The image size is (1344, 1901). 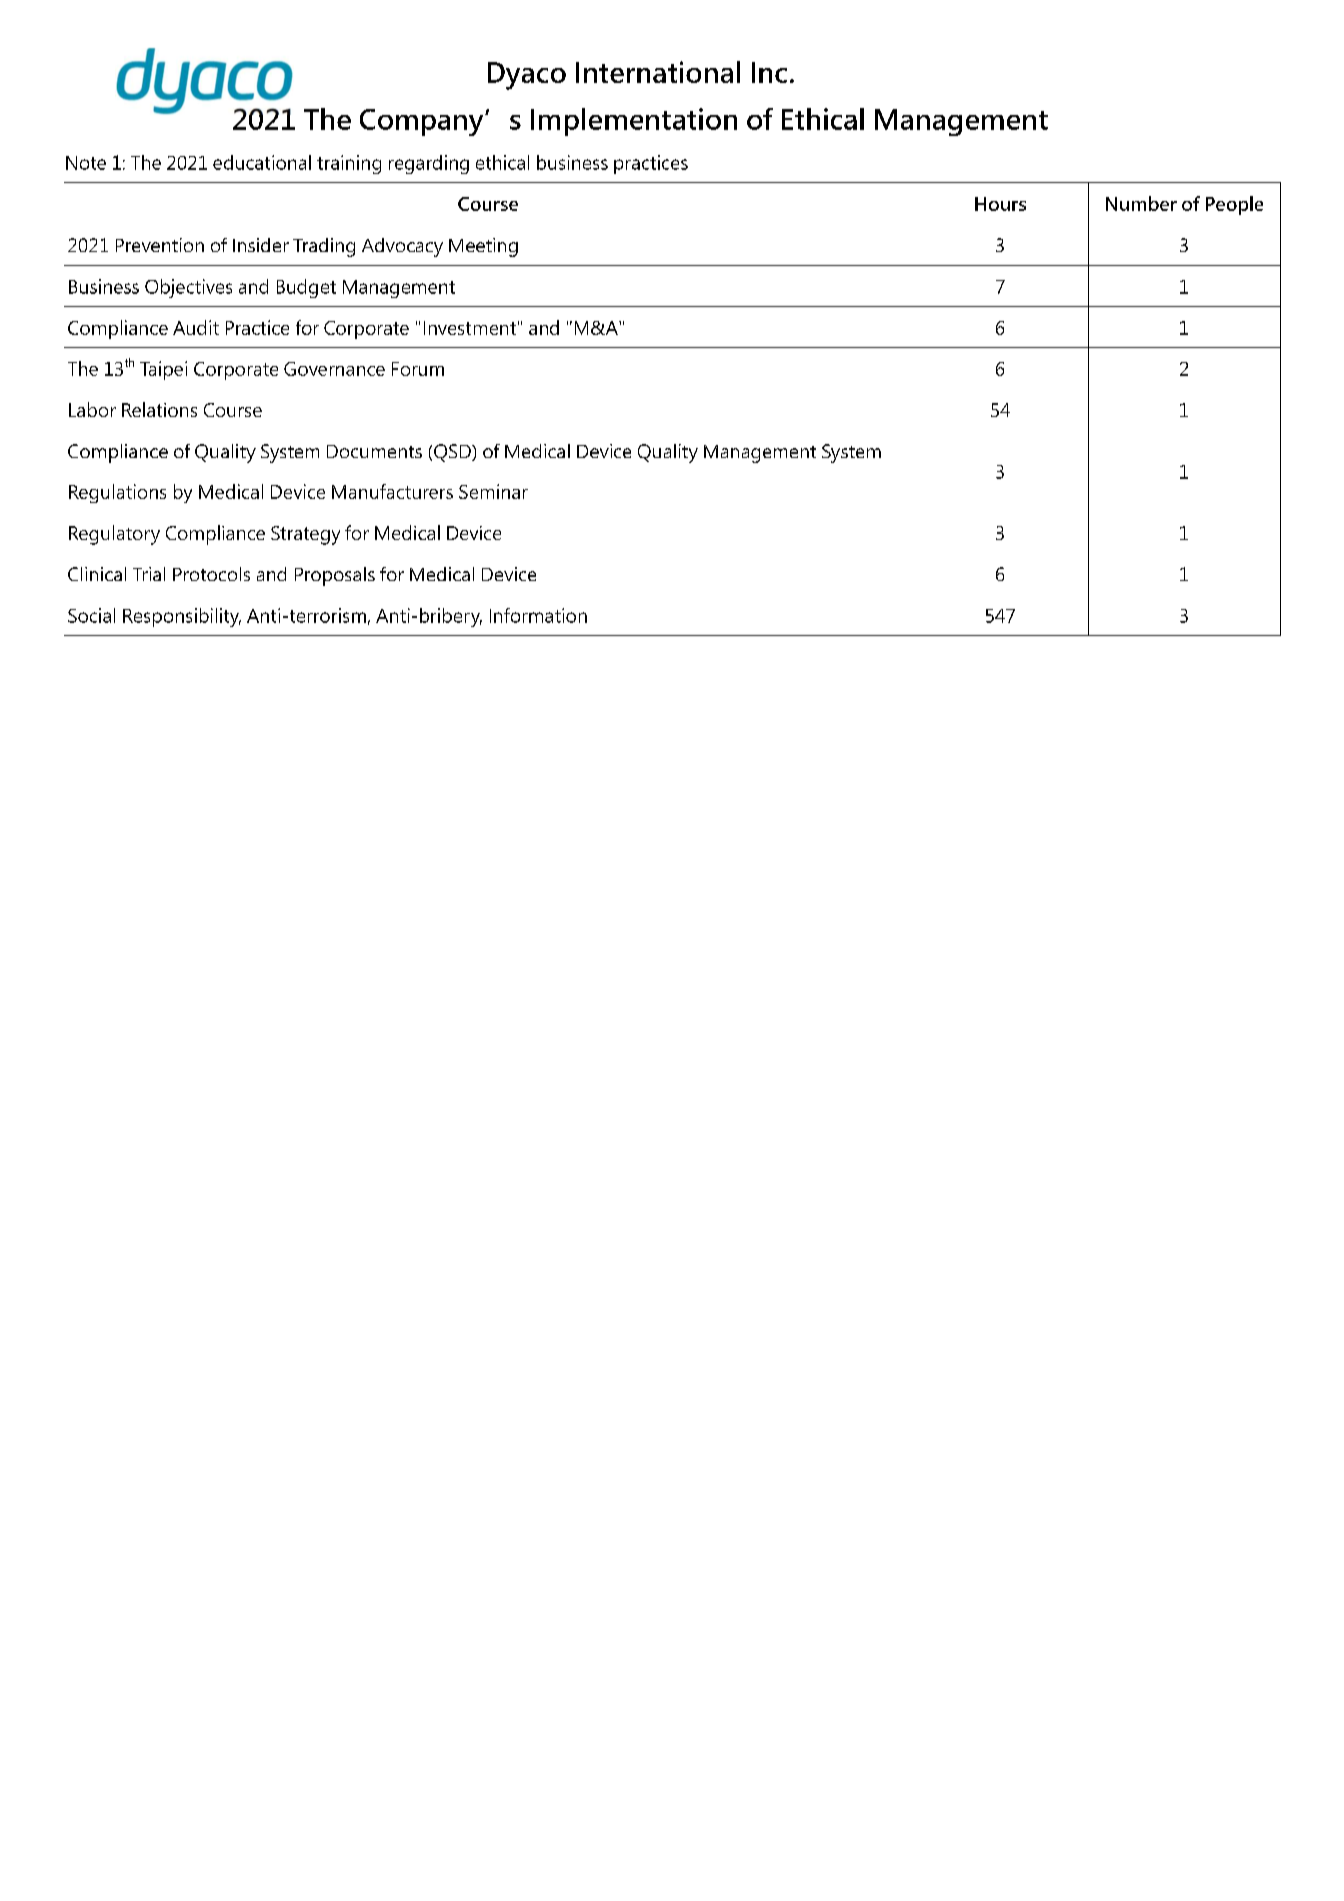 I want to click on Investment, so click(x=470, y=328).
